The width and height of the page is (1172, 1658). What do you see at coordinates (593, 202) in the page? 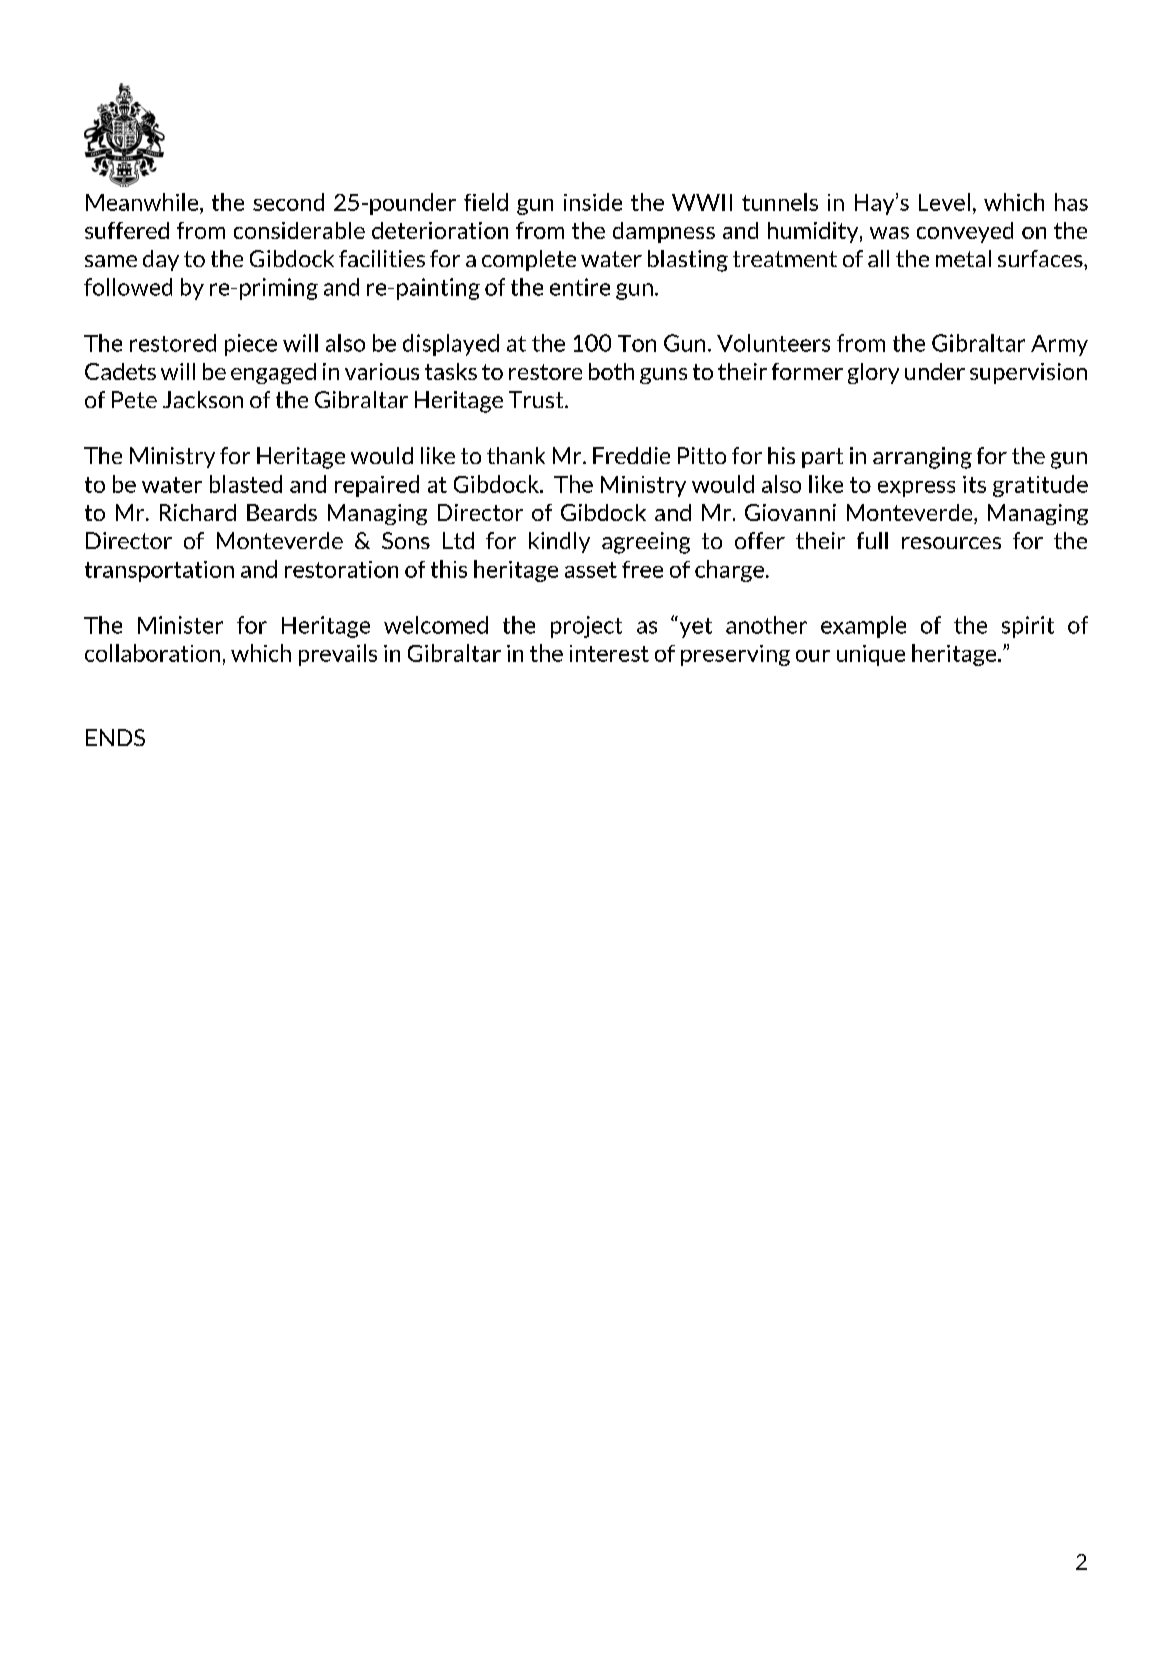
I see `inside` at bounding box center [593, 202].
